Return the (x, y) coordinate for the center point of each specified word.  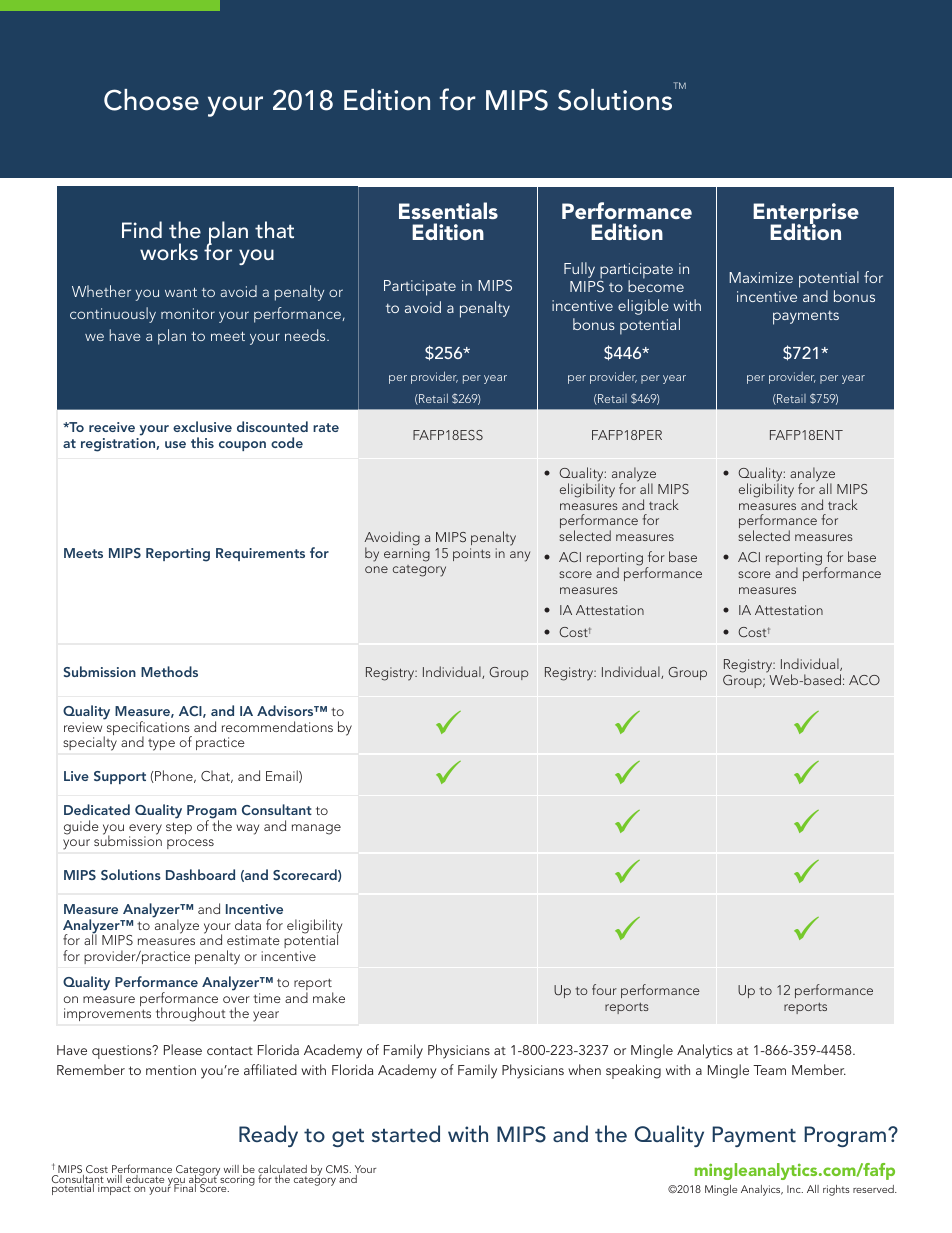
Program (845, 1136)
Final (186, 1187)
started (406, 1133)
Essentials (448, 210)
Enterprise (806, 215)
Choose (151, 100)
